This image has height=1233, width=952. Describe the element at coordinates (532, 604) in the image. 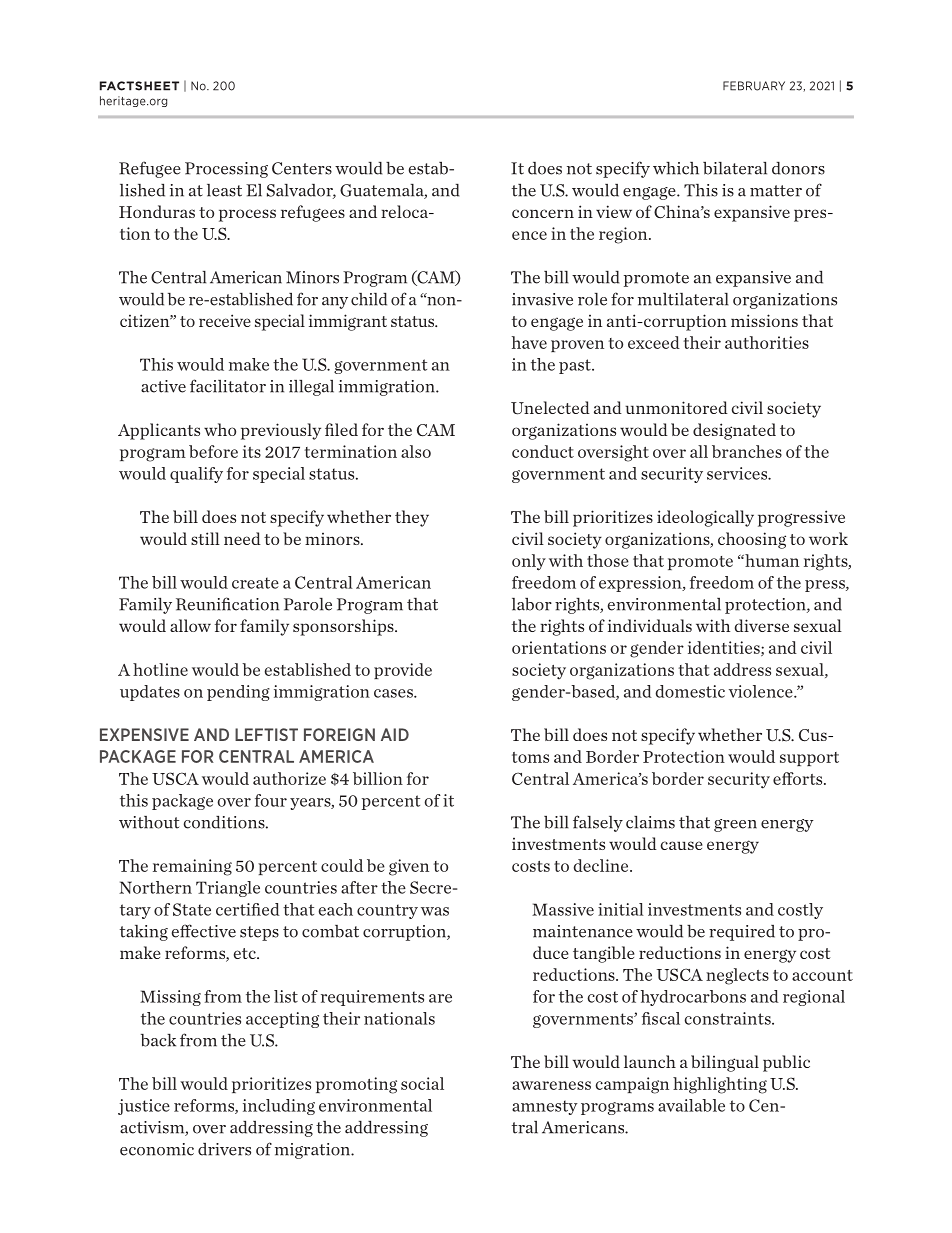

I see `labor` at that location.
